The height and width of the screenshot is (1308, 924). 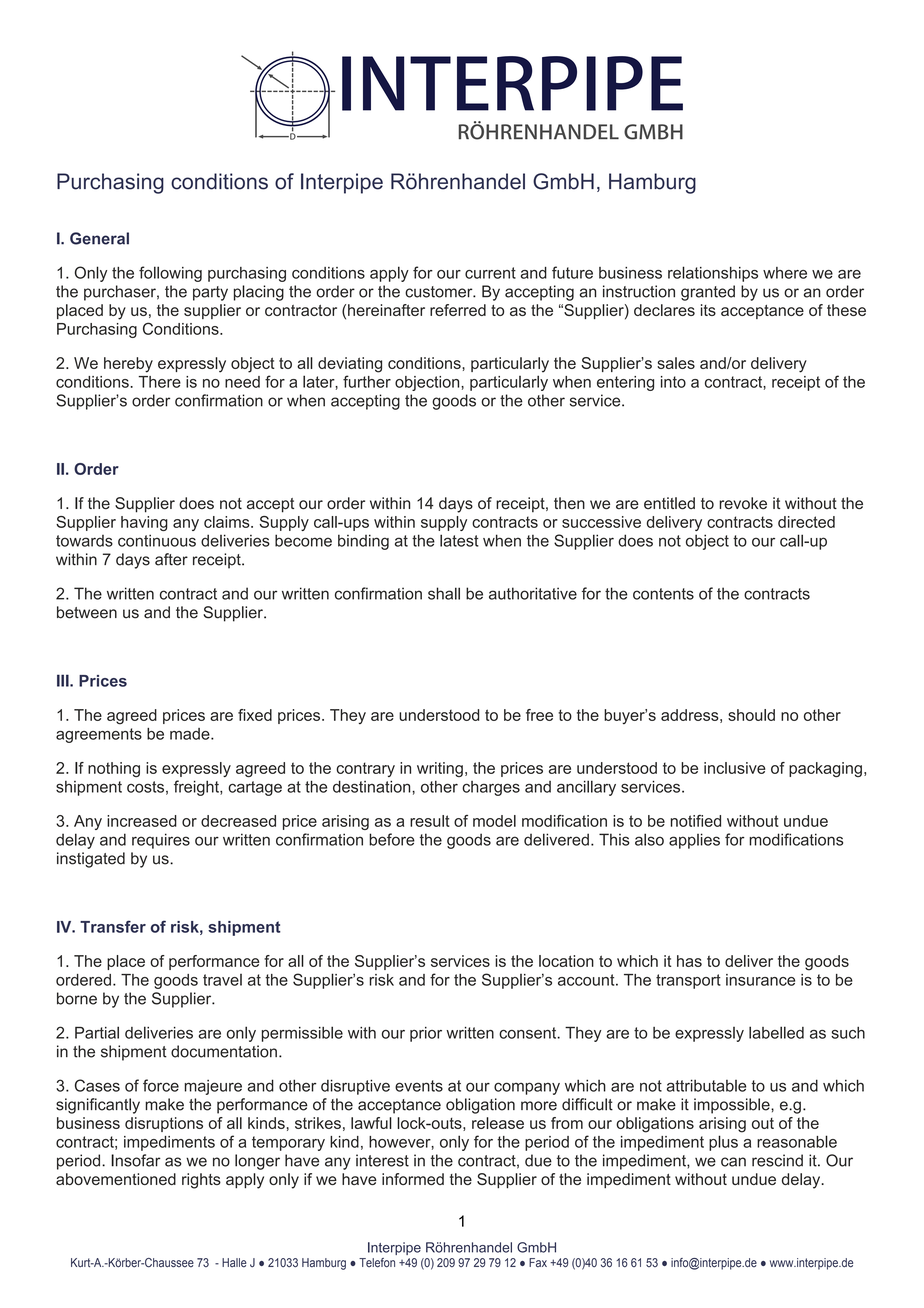 I want to click on where, so click(x=785, y=273).
